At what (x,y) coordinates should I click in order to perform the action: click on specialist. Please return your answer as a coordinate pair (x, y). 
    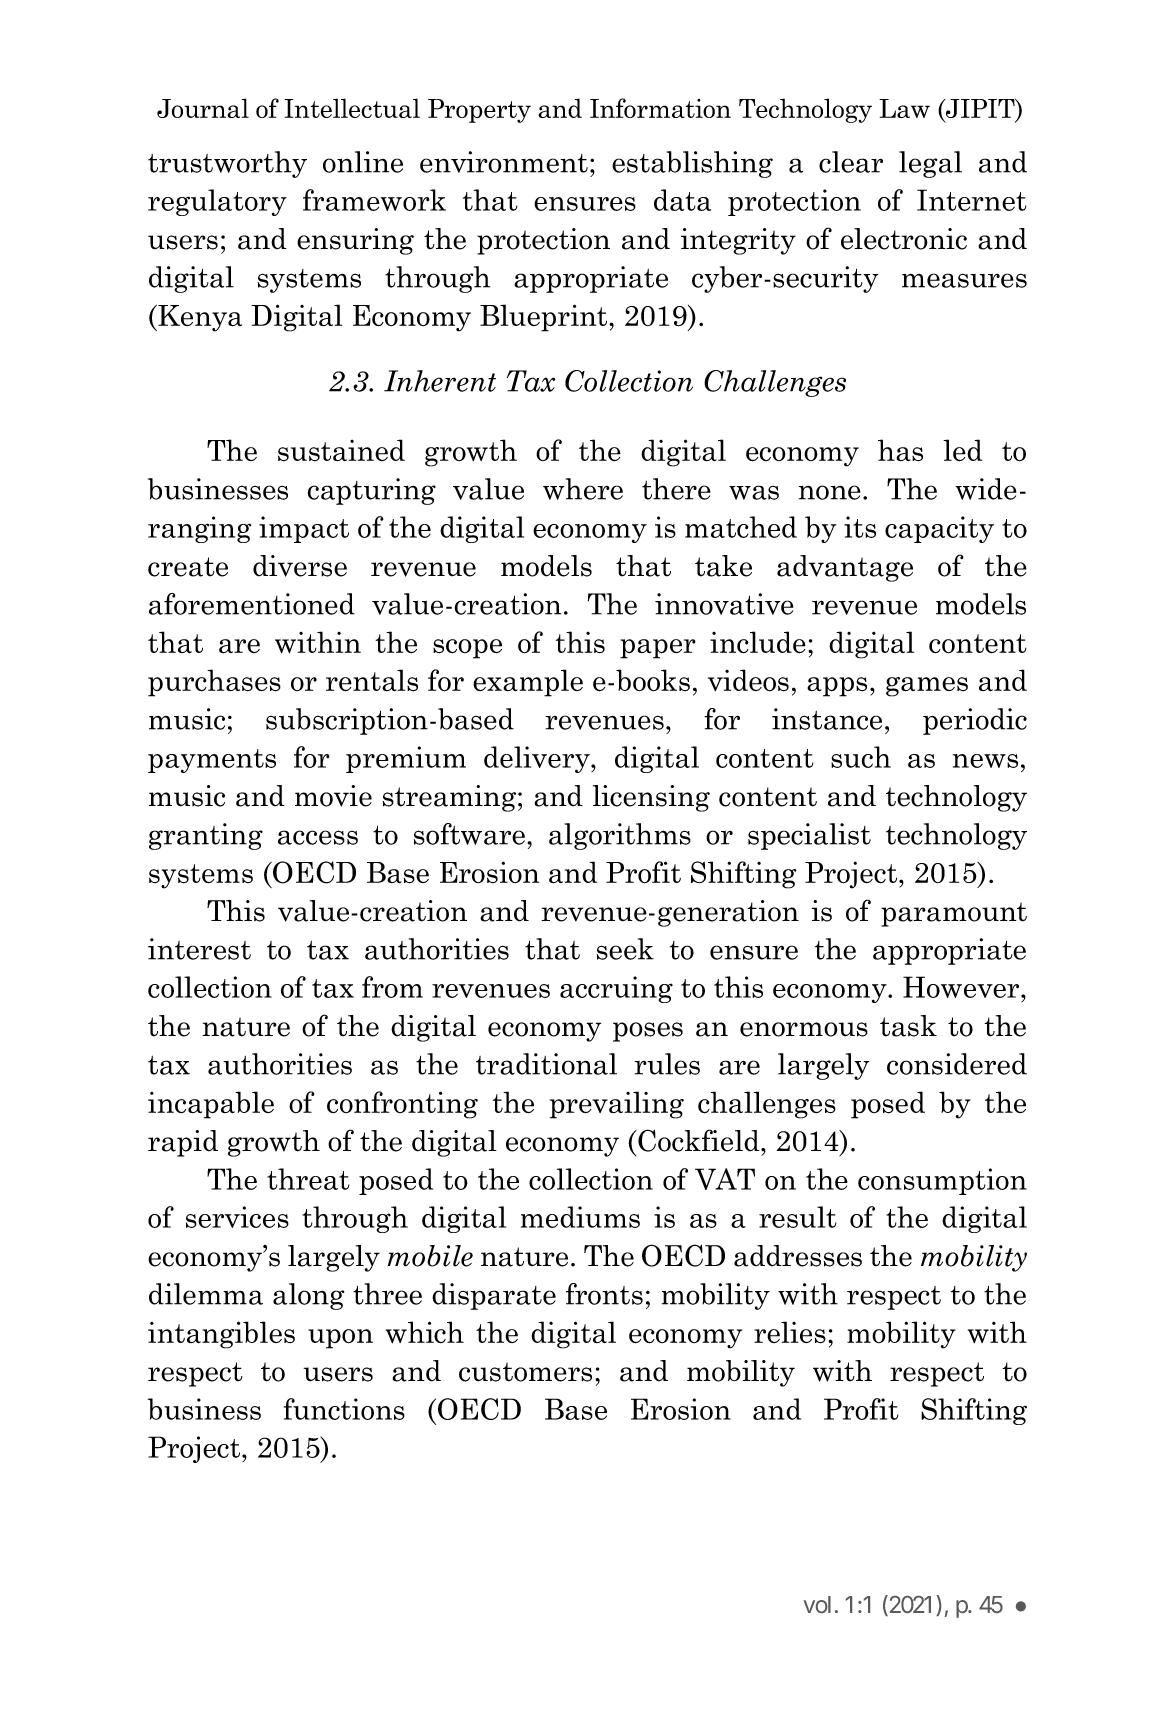
    Looking at the image, I should click on (809, 836).
